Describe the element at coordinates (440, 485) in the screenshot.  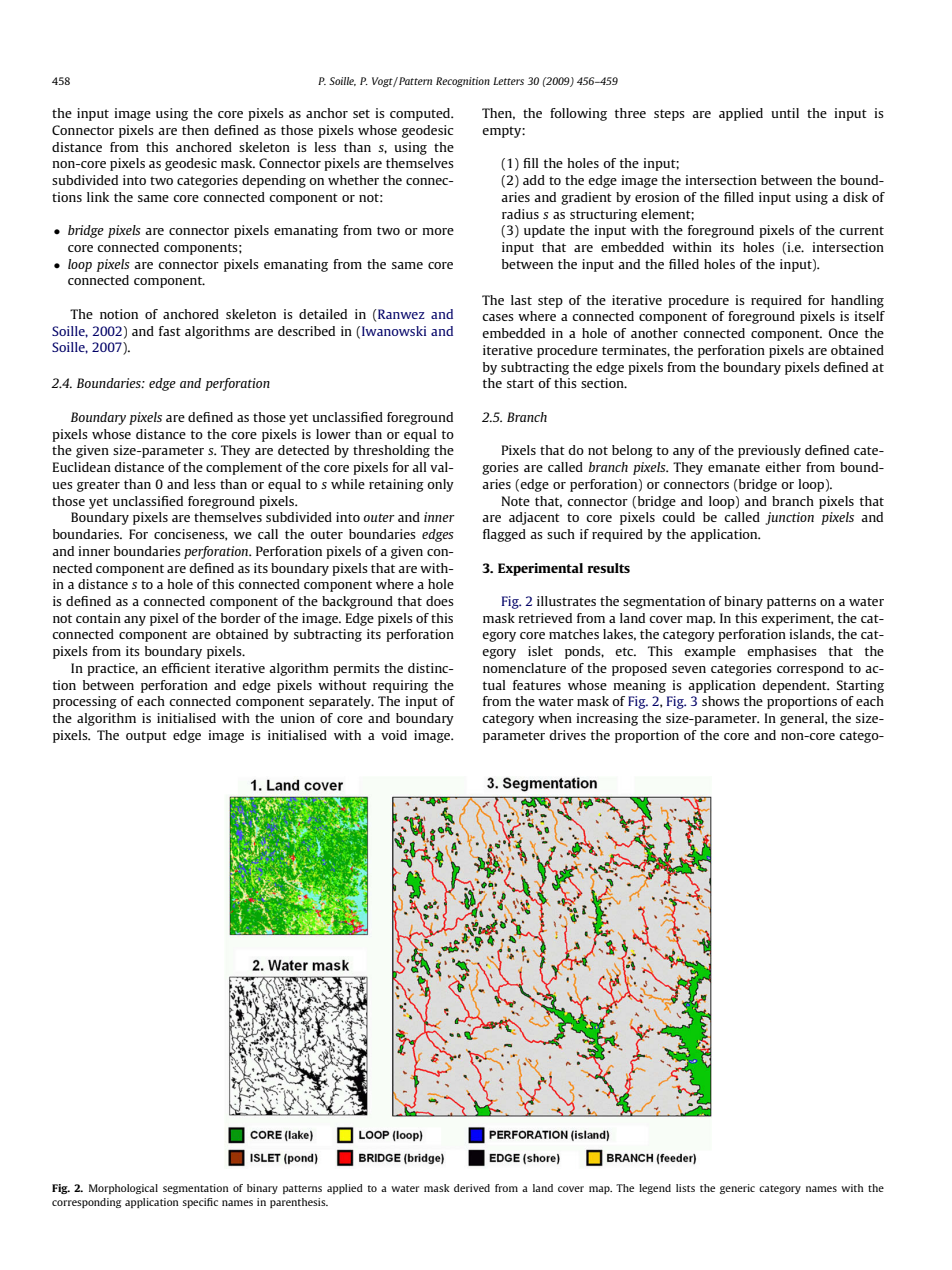
I see `only` at that location.
